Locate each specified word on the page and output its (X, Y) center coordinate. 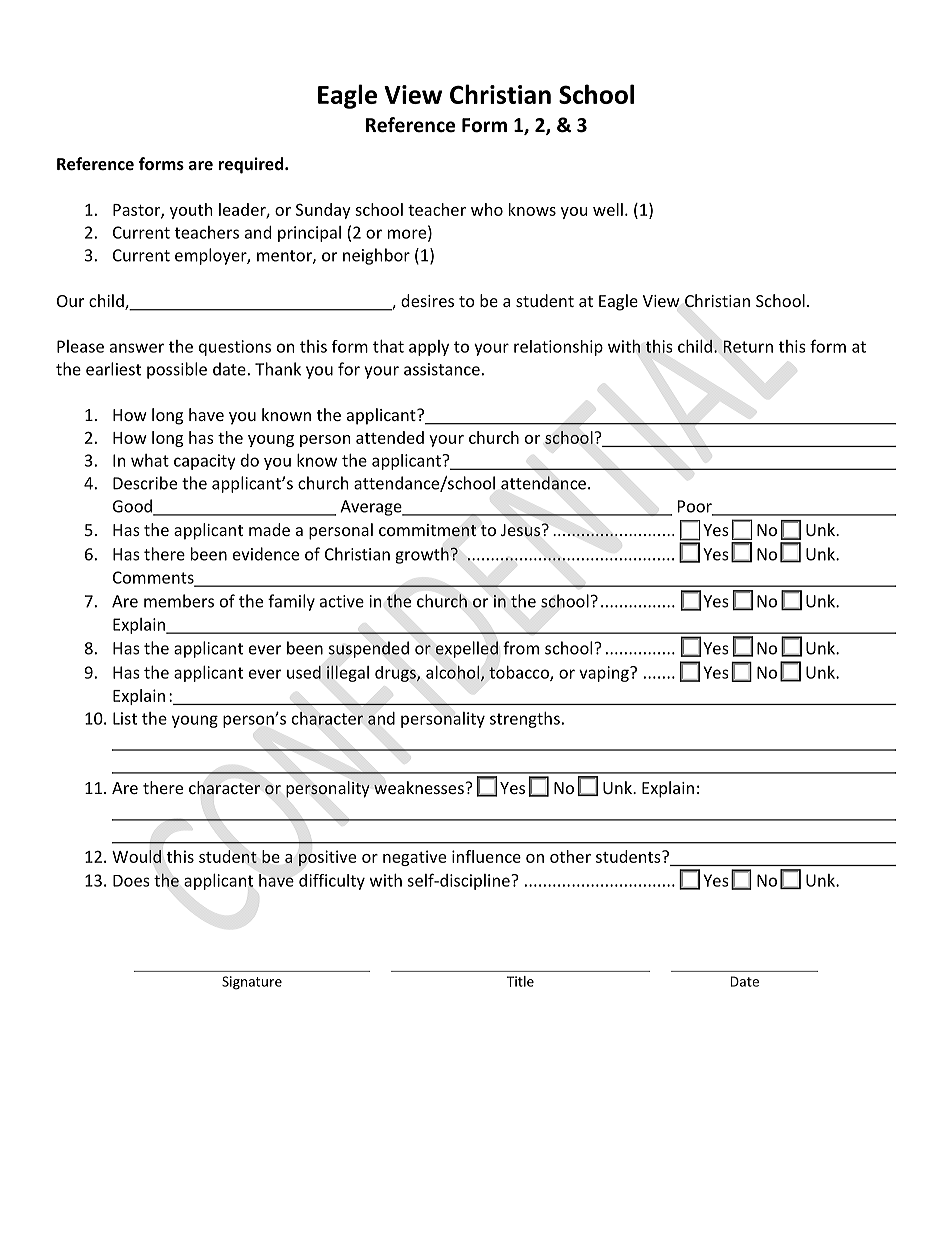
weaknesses (420, 787)
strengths (525, 720)
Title (520, 981)
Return (748, 346)
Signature (252, 983)
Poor (696, 507)
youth (191, 211)
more (408, 234)
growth (422, 555)
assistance (442, 369)
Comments (154, 578)
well (608, 209)
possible (177, 370)
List (125, 718)
